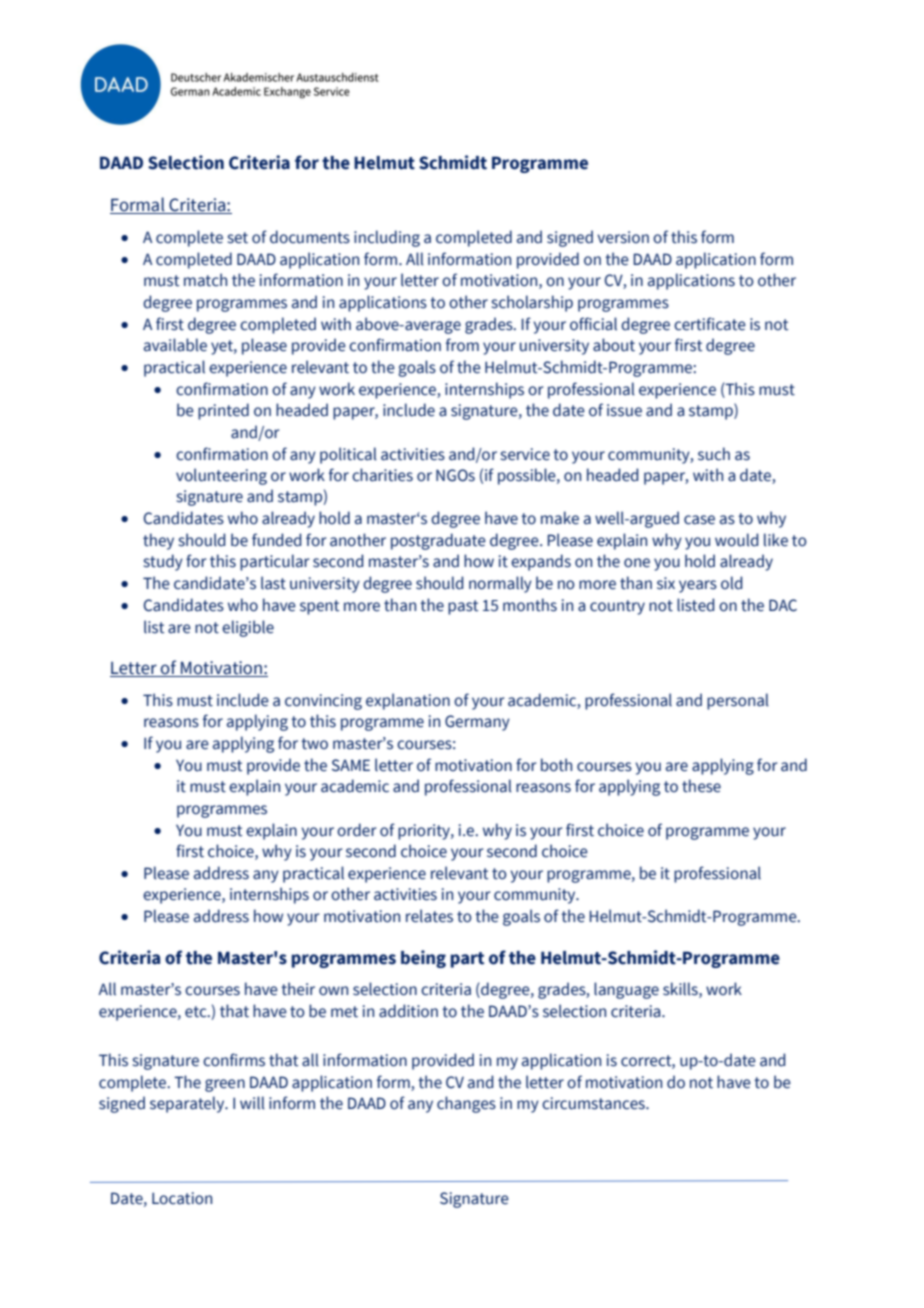 The height and width of the image is (1308, 924). I want to click on Germany, so click(477, 723).
